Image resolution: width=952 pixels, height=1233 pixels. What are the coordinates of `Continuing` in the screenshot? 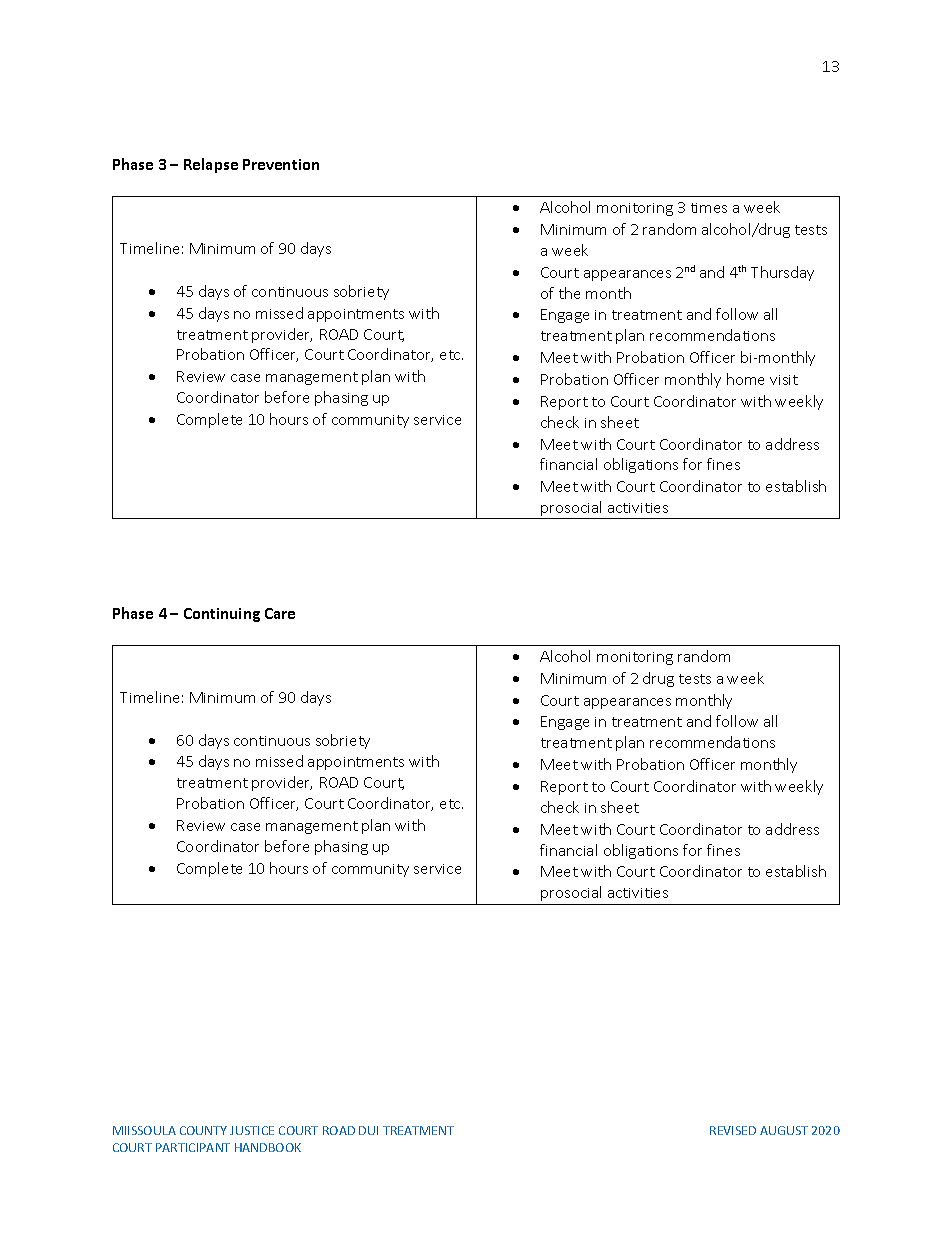 It's located at (222, 615).
